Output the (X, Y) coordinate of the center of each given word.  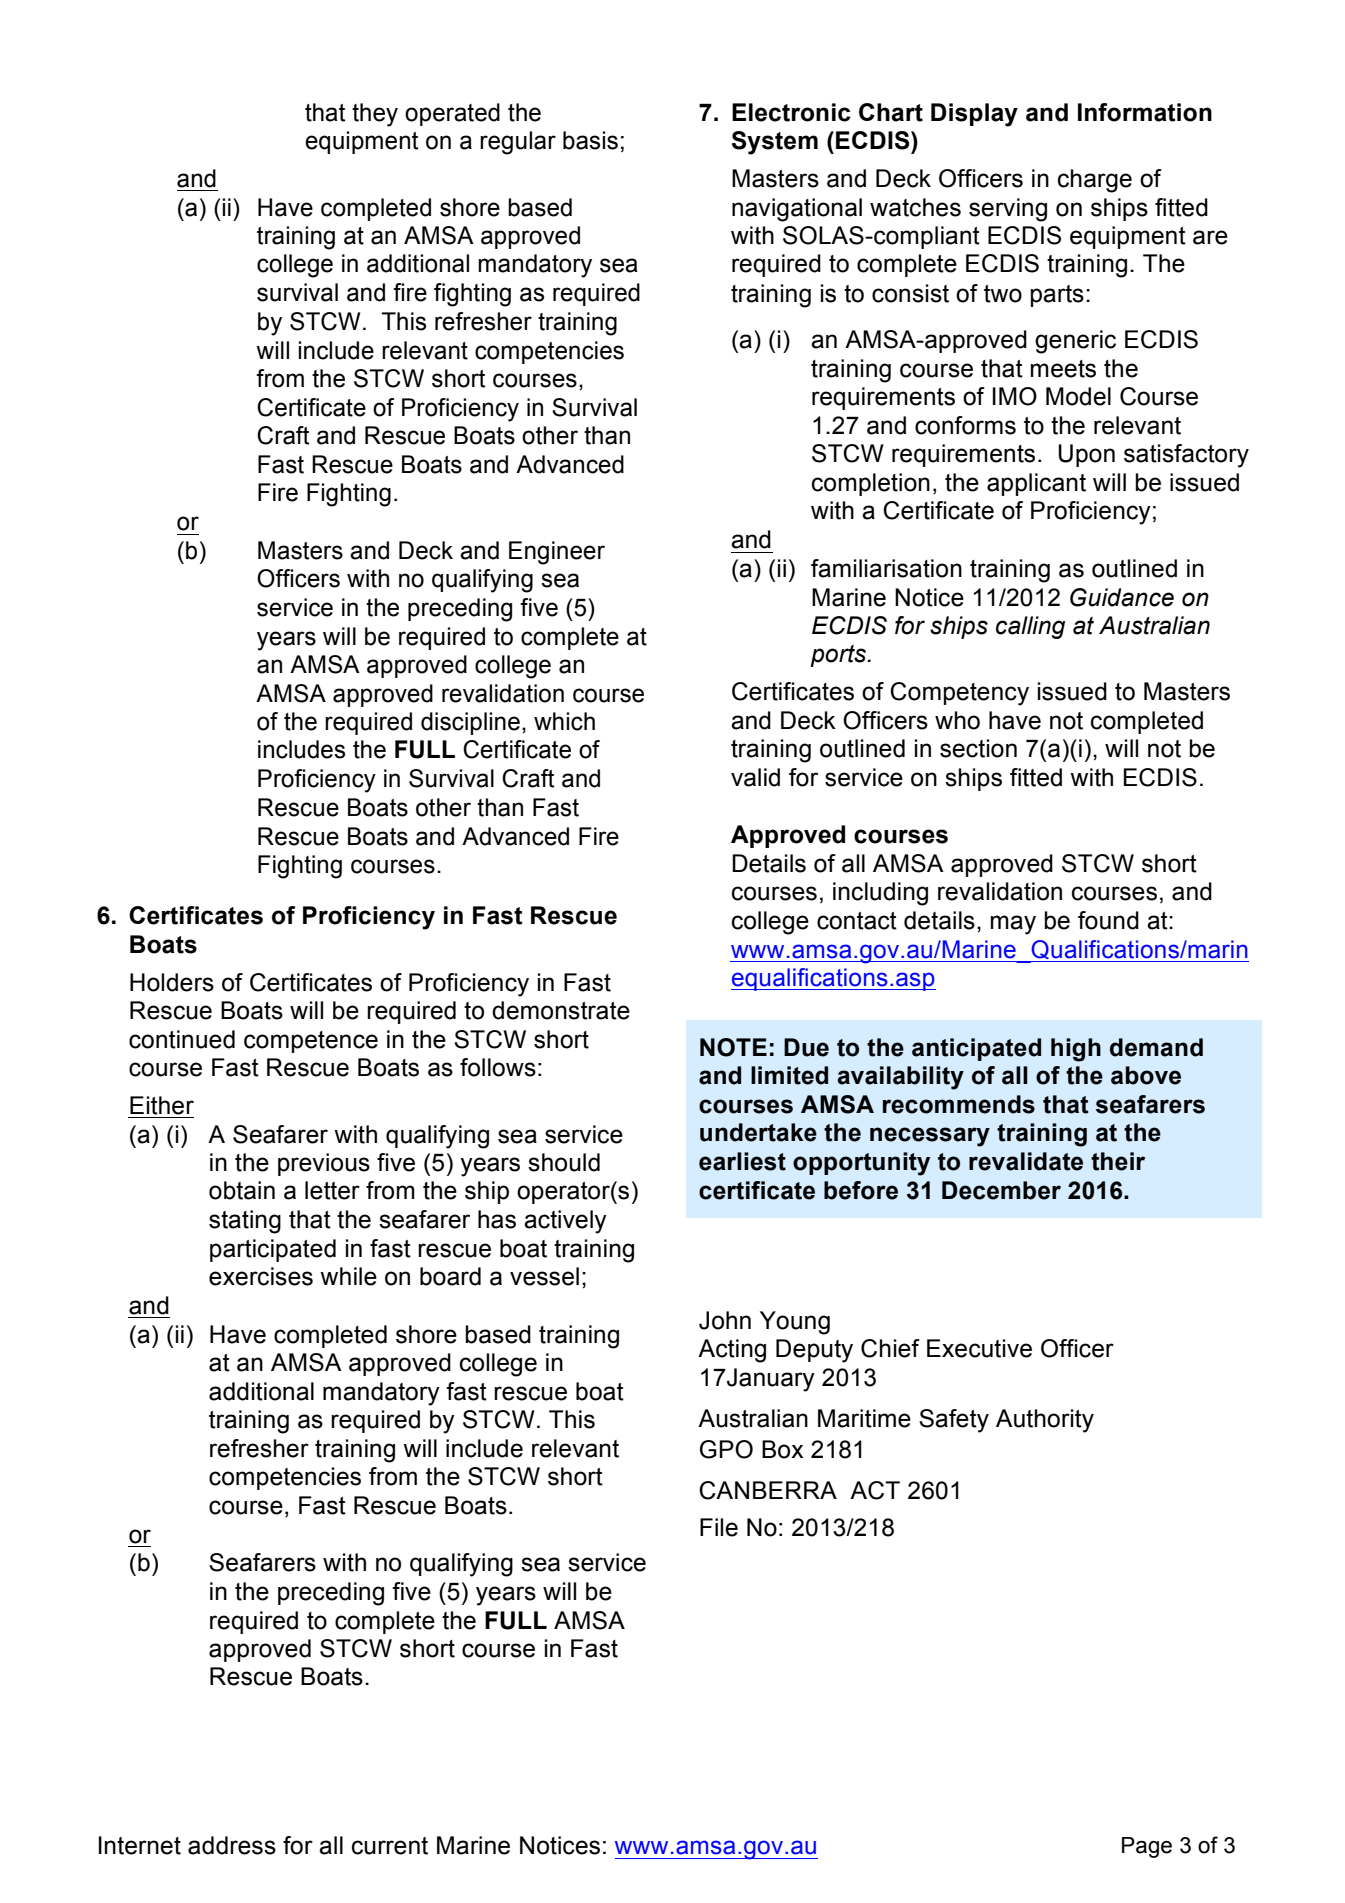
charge (1095, 181)
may (1013, 925)
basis (590, 140)
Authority (1045, 1421)
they (375, 115)
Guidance (1122, 597)
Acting (732, 1351)
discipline (470, 723)
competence (311, 1042)
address (232, 1845)
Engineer (557, 553)
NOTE (733, 1047)
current (390, 1846)
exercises (261, 1276)
